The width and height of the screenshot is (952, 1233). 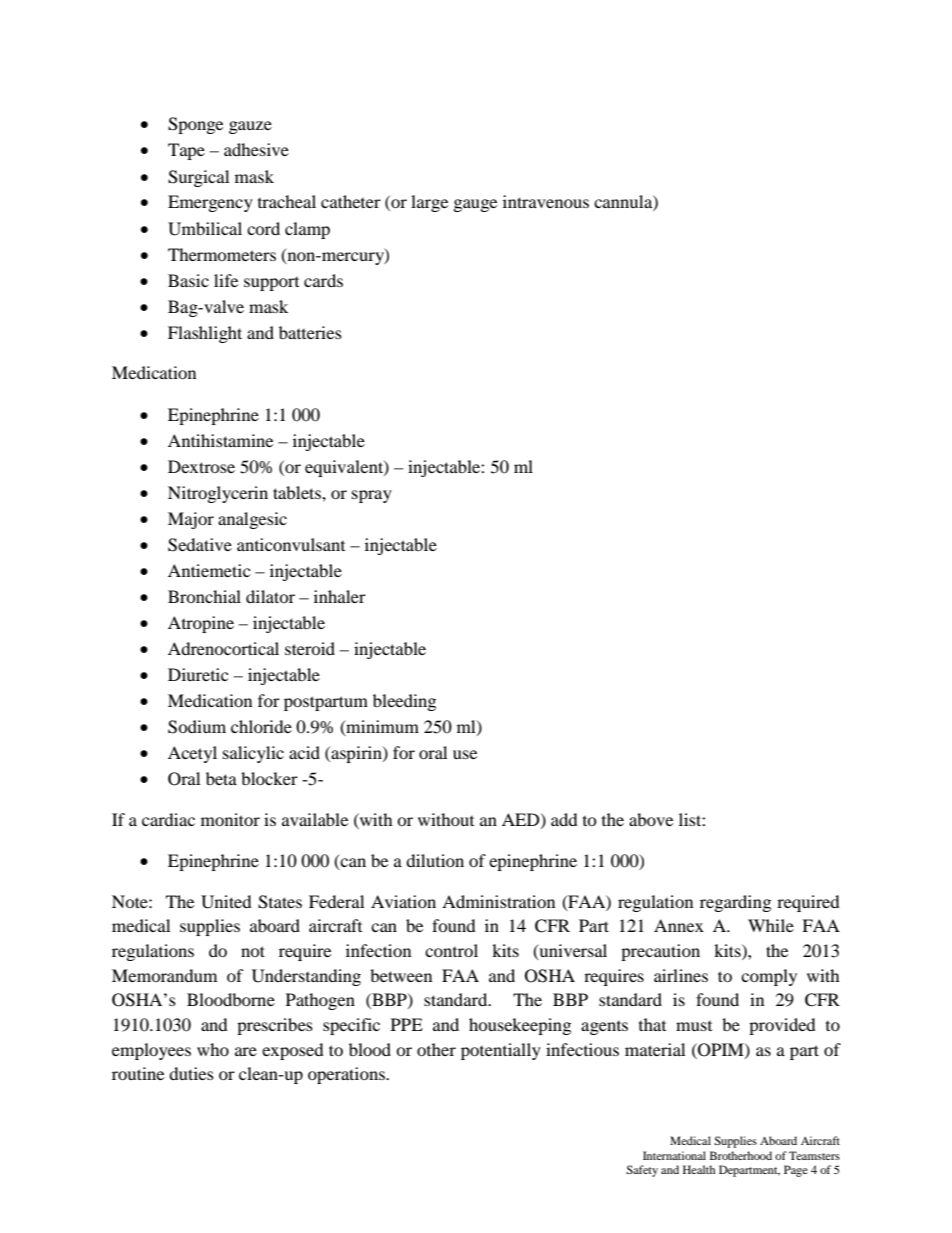 What do you see at coordinates (475, 205) in the screenshot?
I see `gauge` at bounding box center [475, 205].
